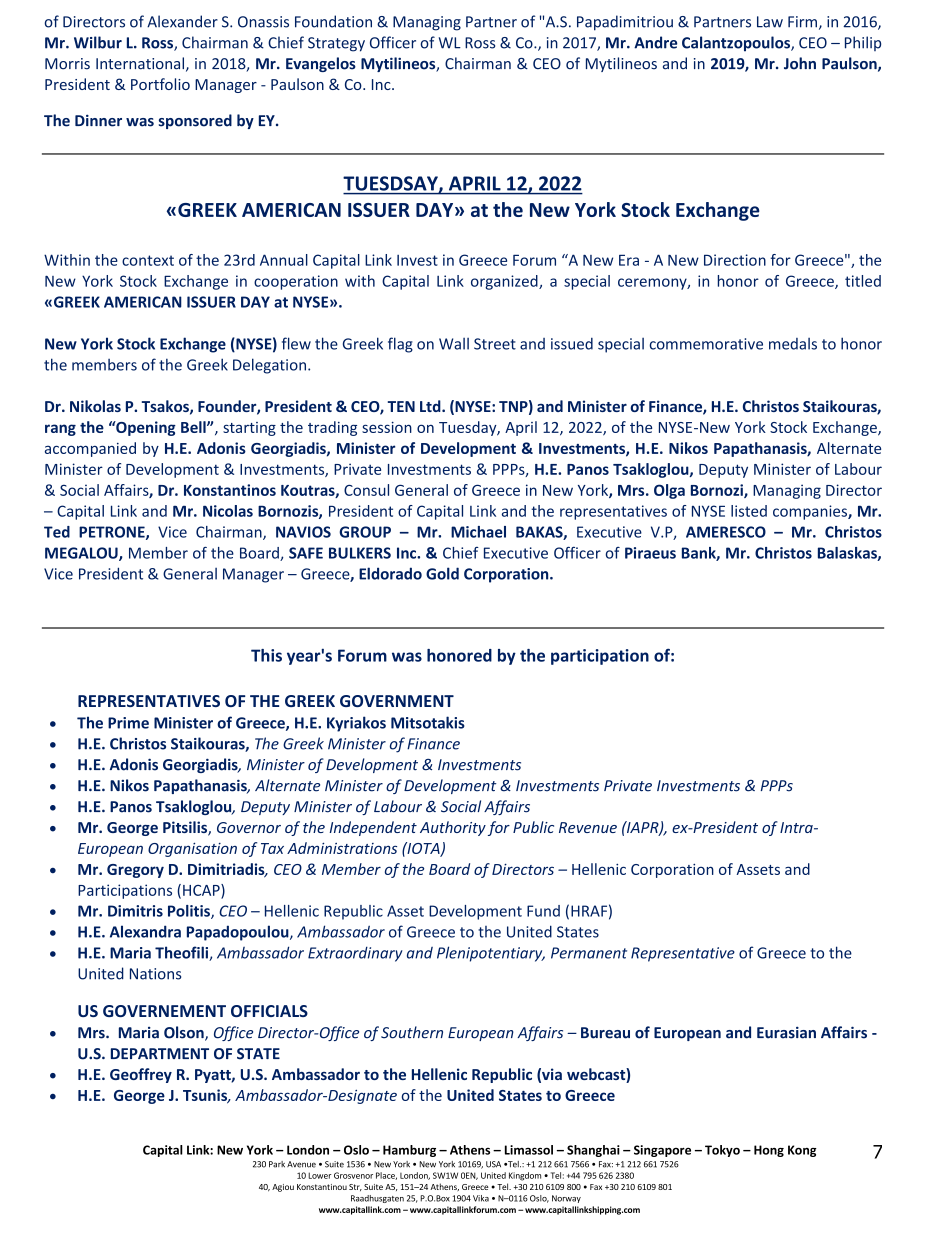 The height and width of the image is (1233, 952). Describe the element at coordinates (493, 1164) in the image. I see `USA` at that location.
